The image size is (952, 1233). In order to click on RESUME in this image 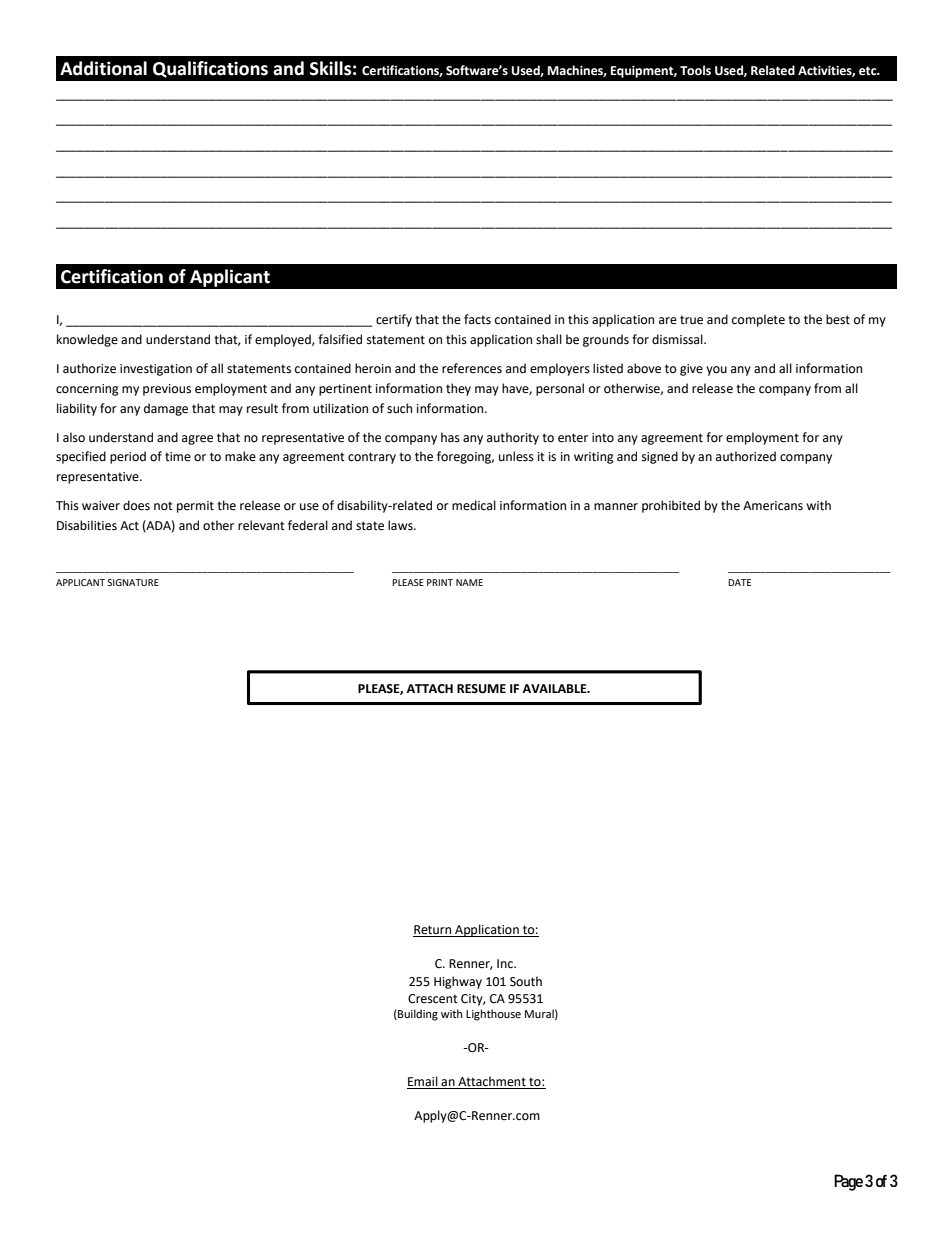, I will do `click(481, 689)`.
